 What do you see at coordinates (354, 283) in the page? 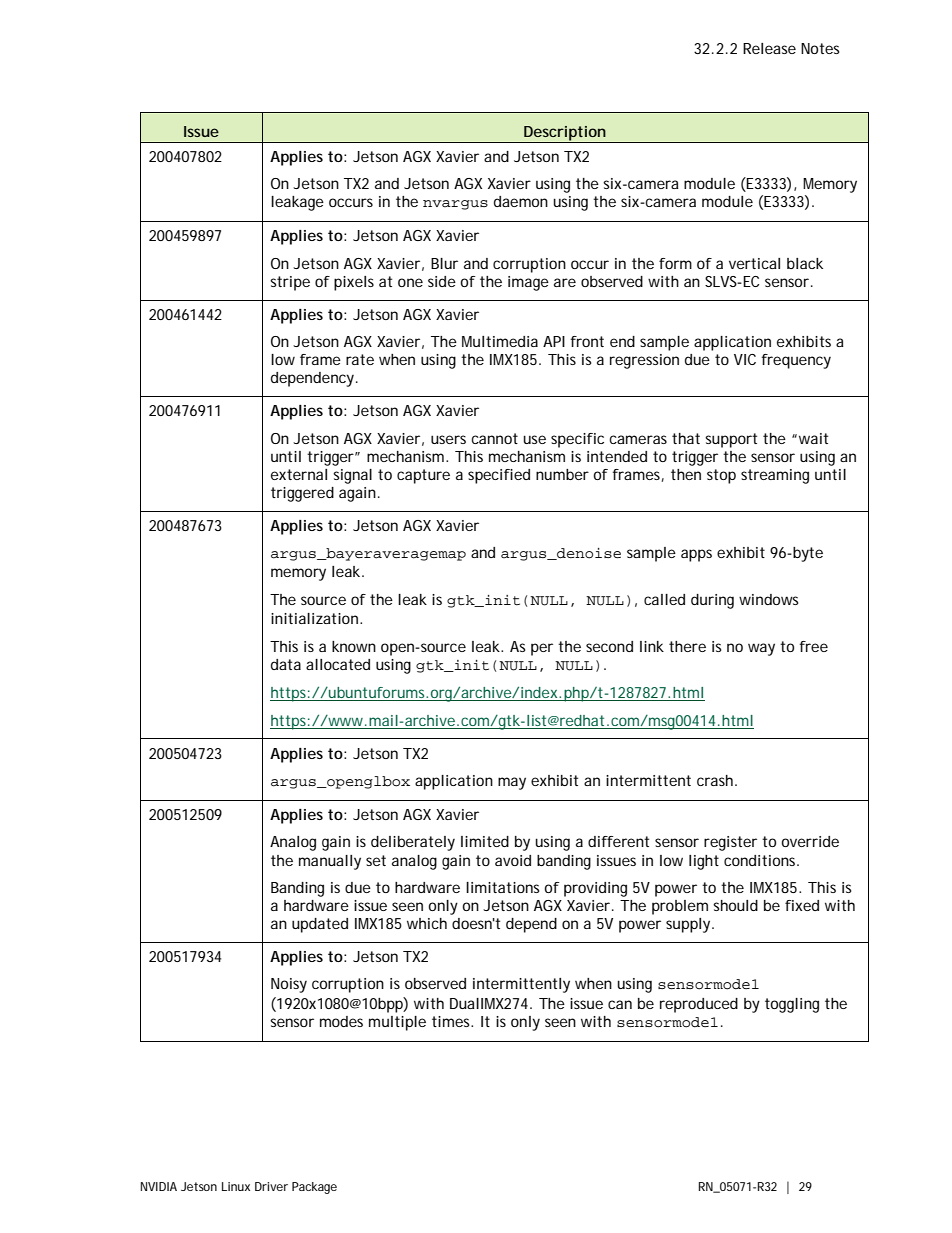
I see `pixels` at bounding box center [354, 283].
